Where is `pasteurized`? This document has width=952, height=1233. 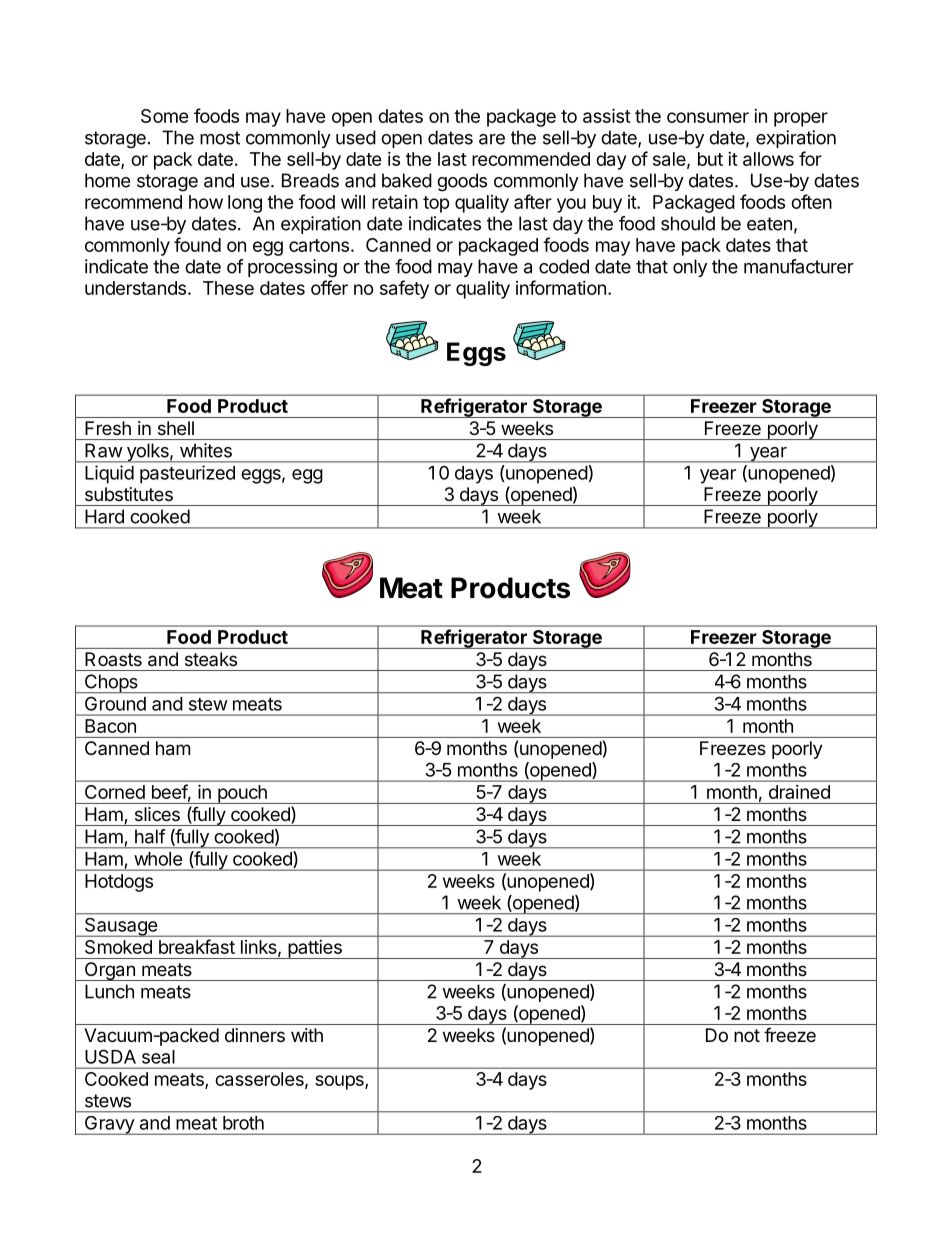
pasteurized is located at coordinates (187, 474).
